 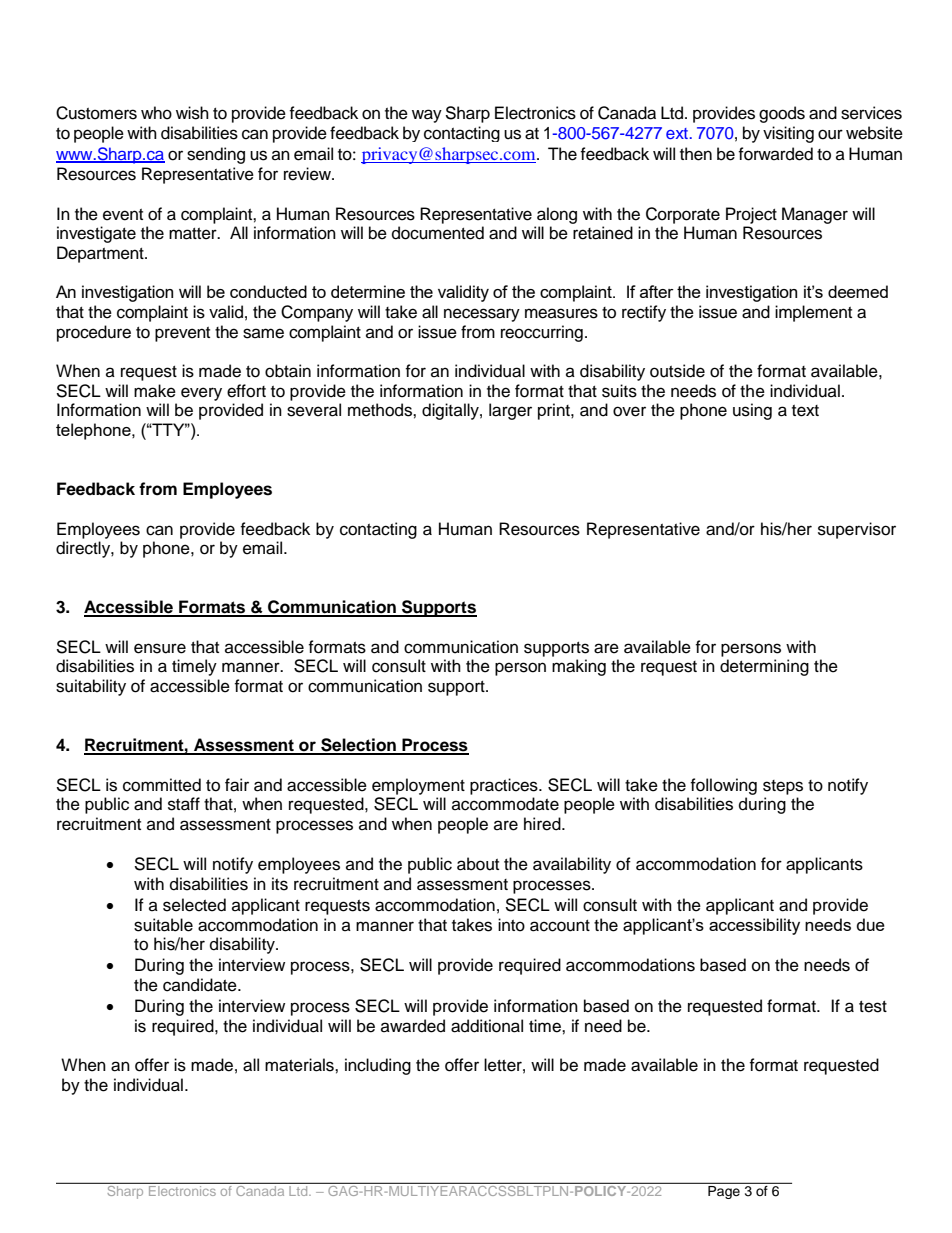 I want to click on staff, so click(x=184, y=804).
